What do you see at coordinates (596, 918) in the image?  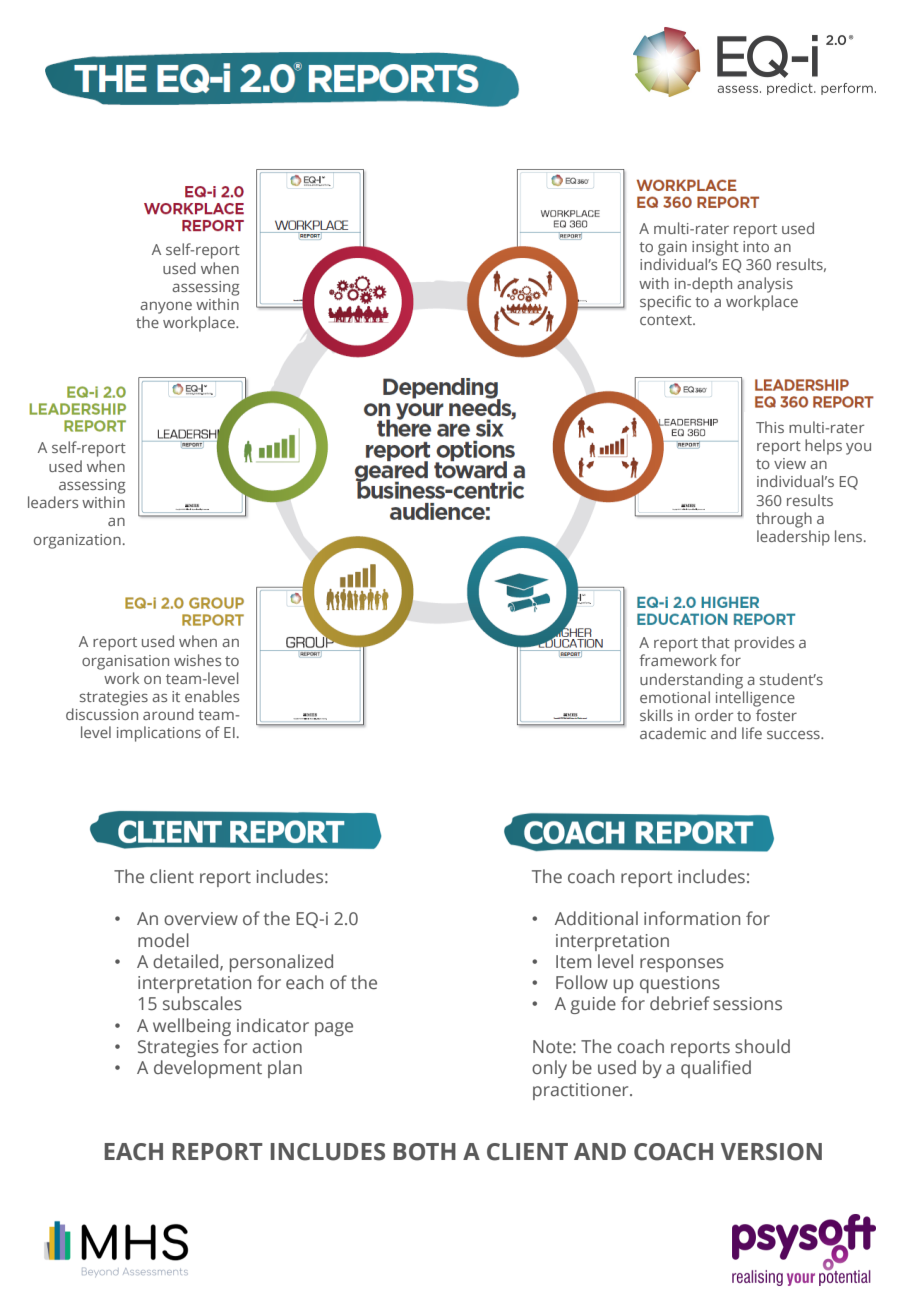 I see `Additional` at bounding box center [596, 918].
